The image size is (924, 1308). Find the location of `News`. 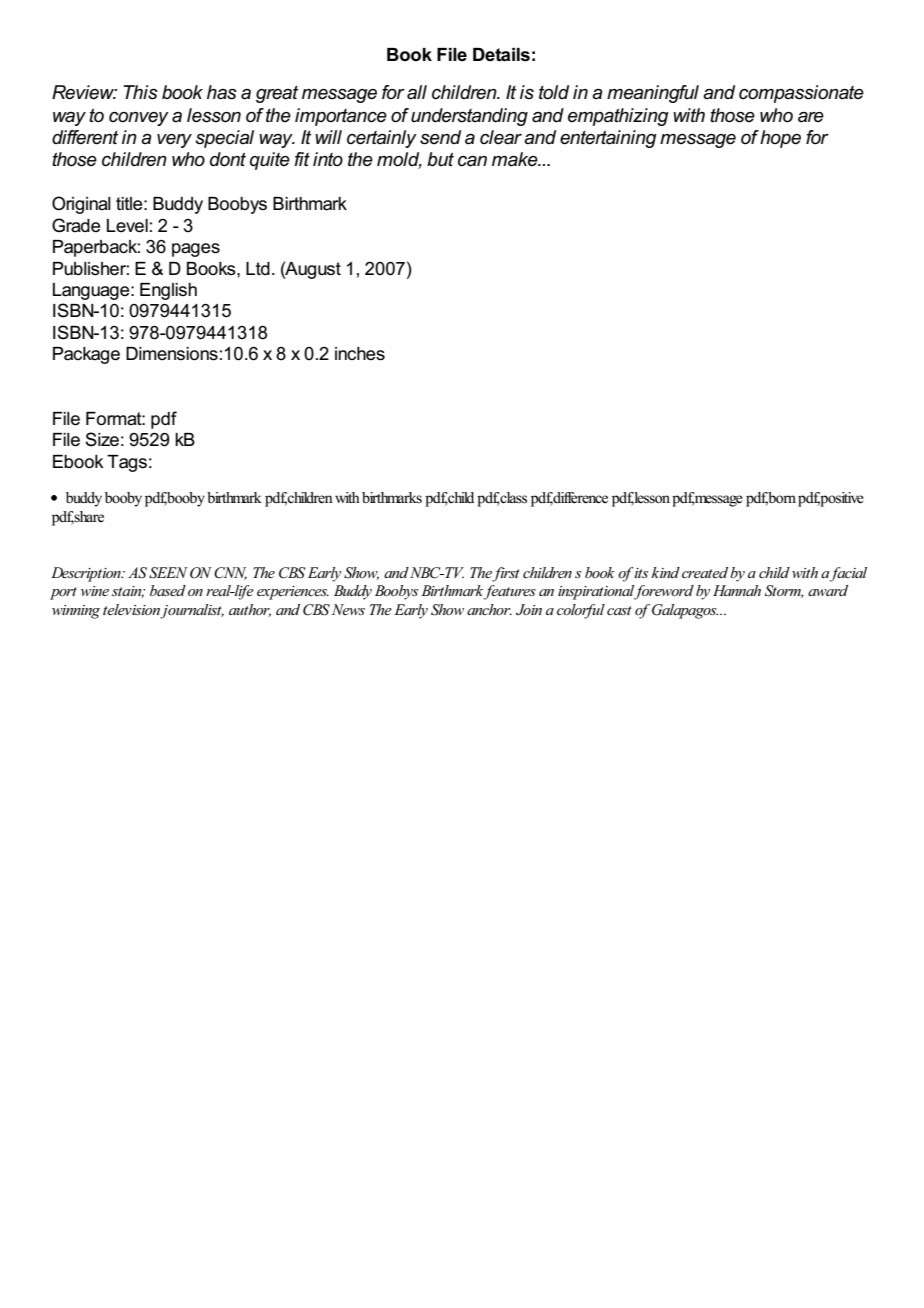

News is located at coordinates (348, 609).
